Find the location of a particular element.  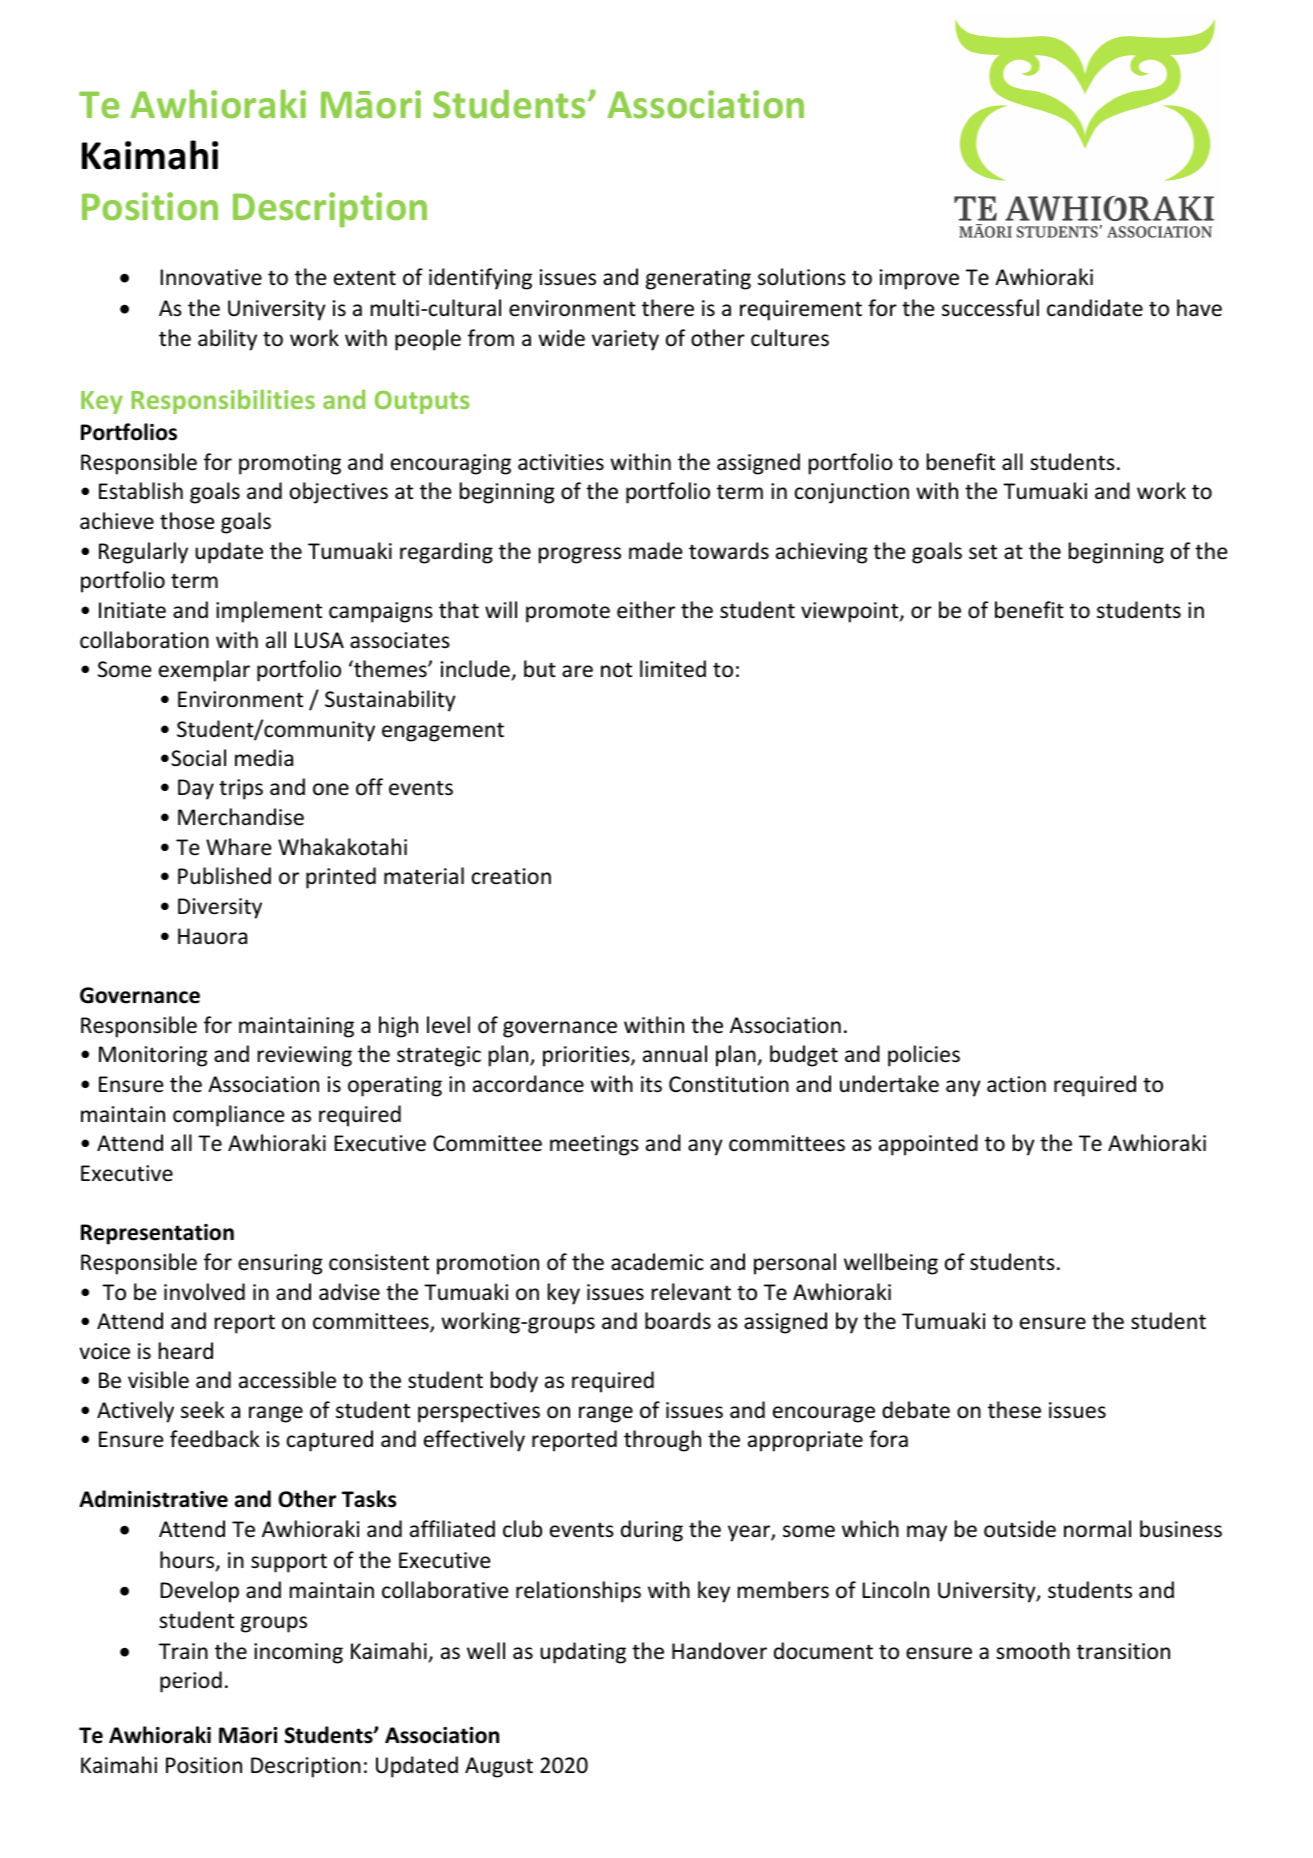

there is located at coordinates (668, 308).
